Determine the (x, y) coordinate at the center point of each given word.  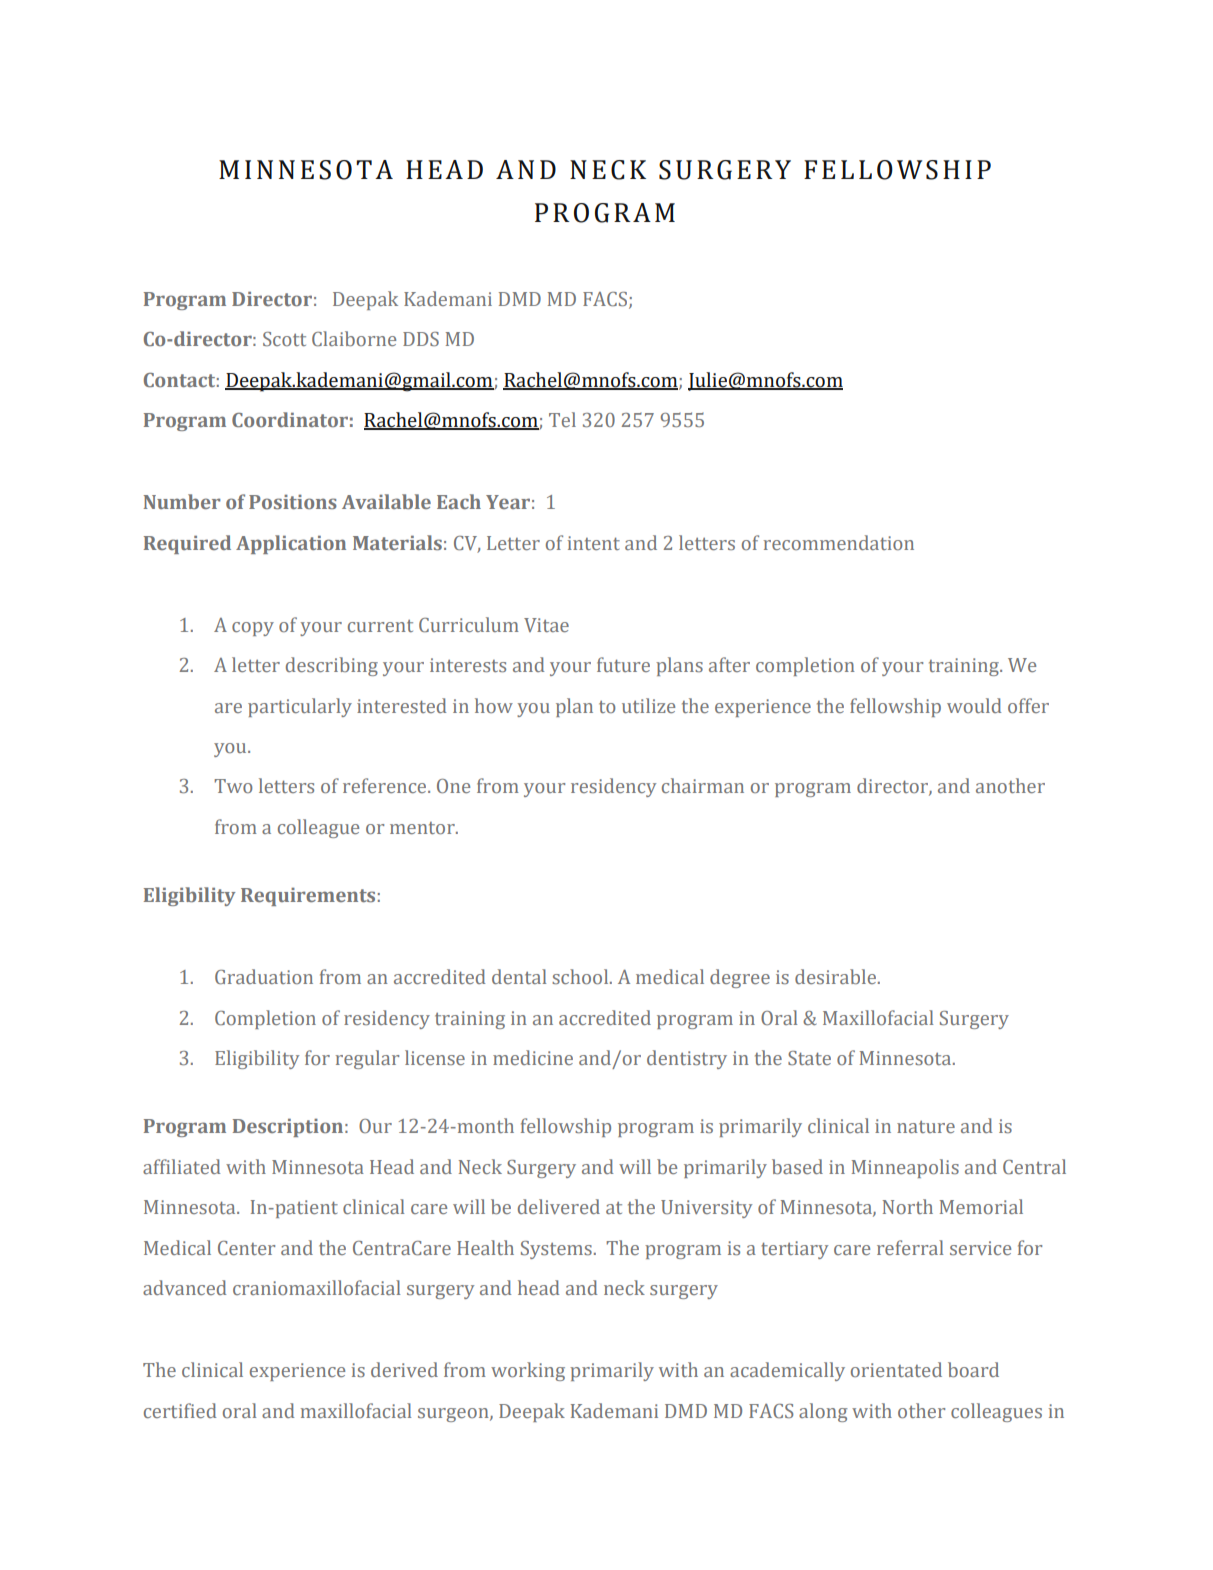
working (528, 1371)
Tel (562, 419)
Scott (284, 339)
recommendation (839, 542)
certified (180, 1410)
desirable (835, 976)
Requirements (308, 897)
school (581, 976)
